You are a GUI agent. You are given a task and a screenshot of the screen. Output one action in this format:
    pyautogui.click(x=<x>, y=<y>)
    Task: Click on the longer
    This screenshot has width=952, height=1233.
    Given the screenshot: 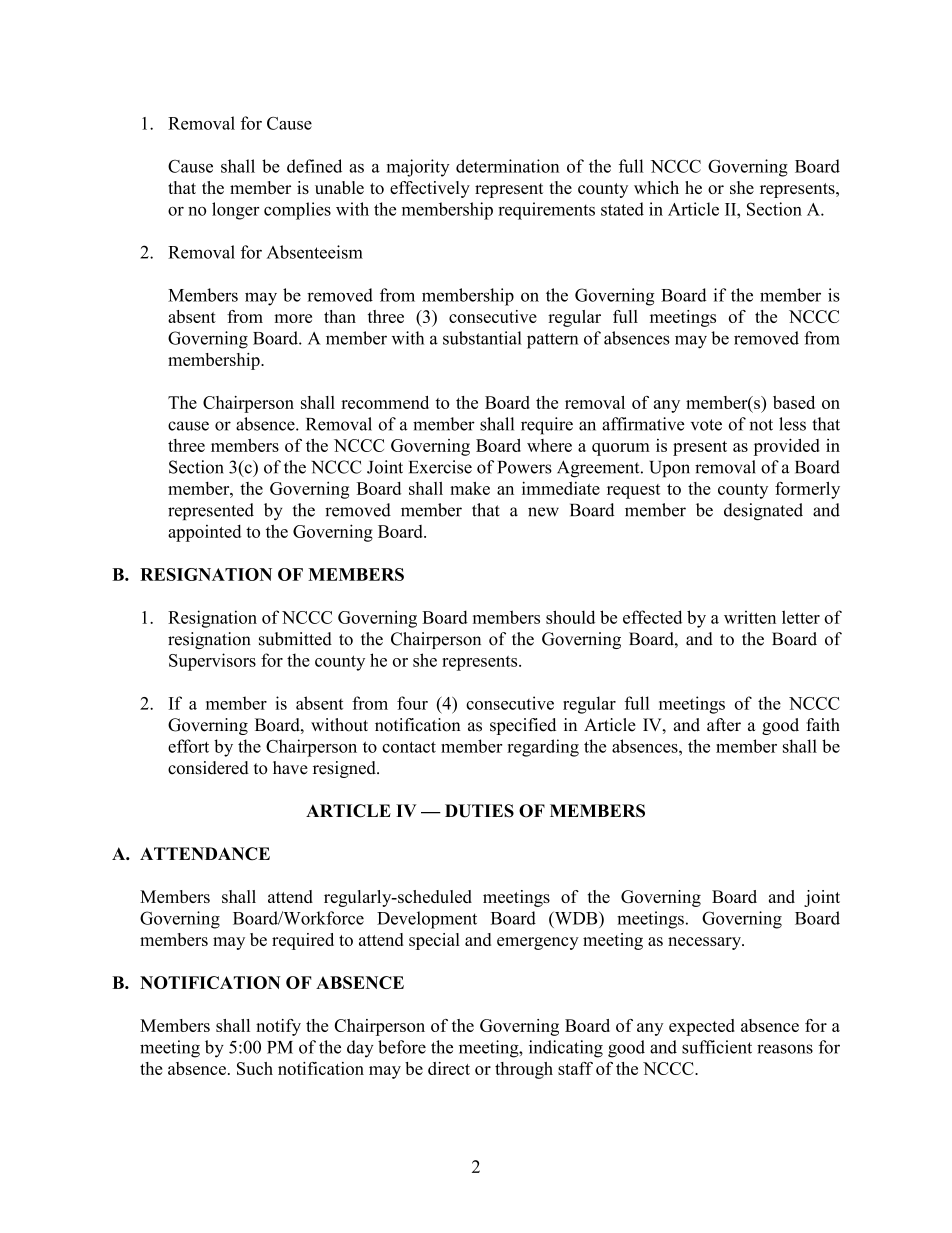 What is the action you would take?
    pyautogui.click(x=235, y=211)
